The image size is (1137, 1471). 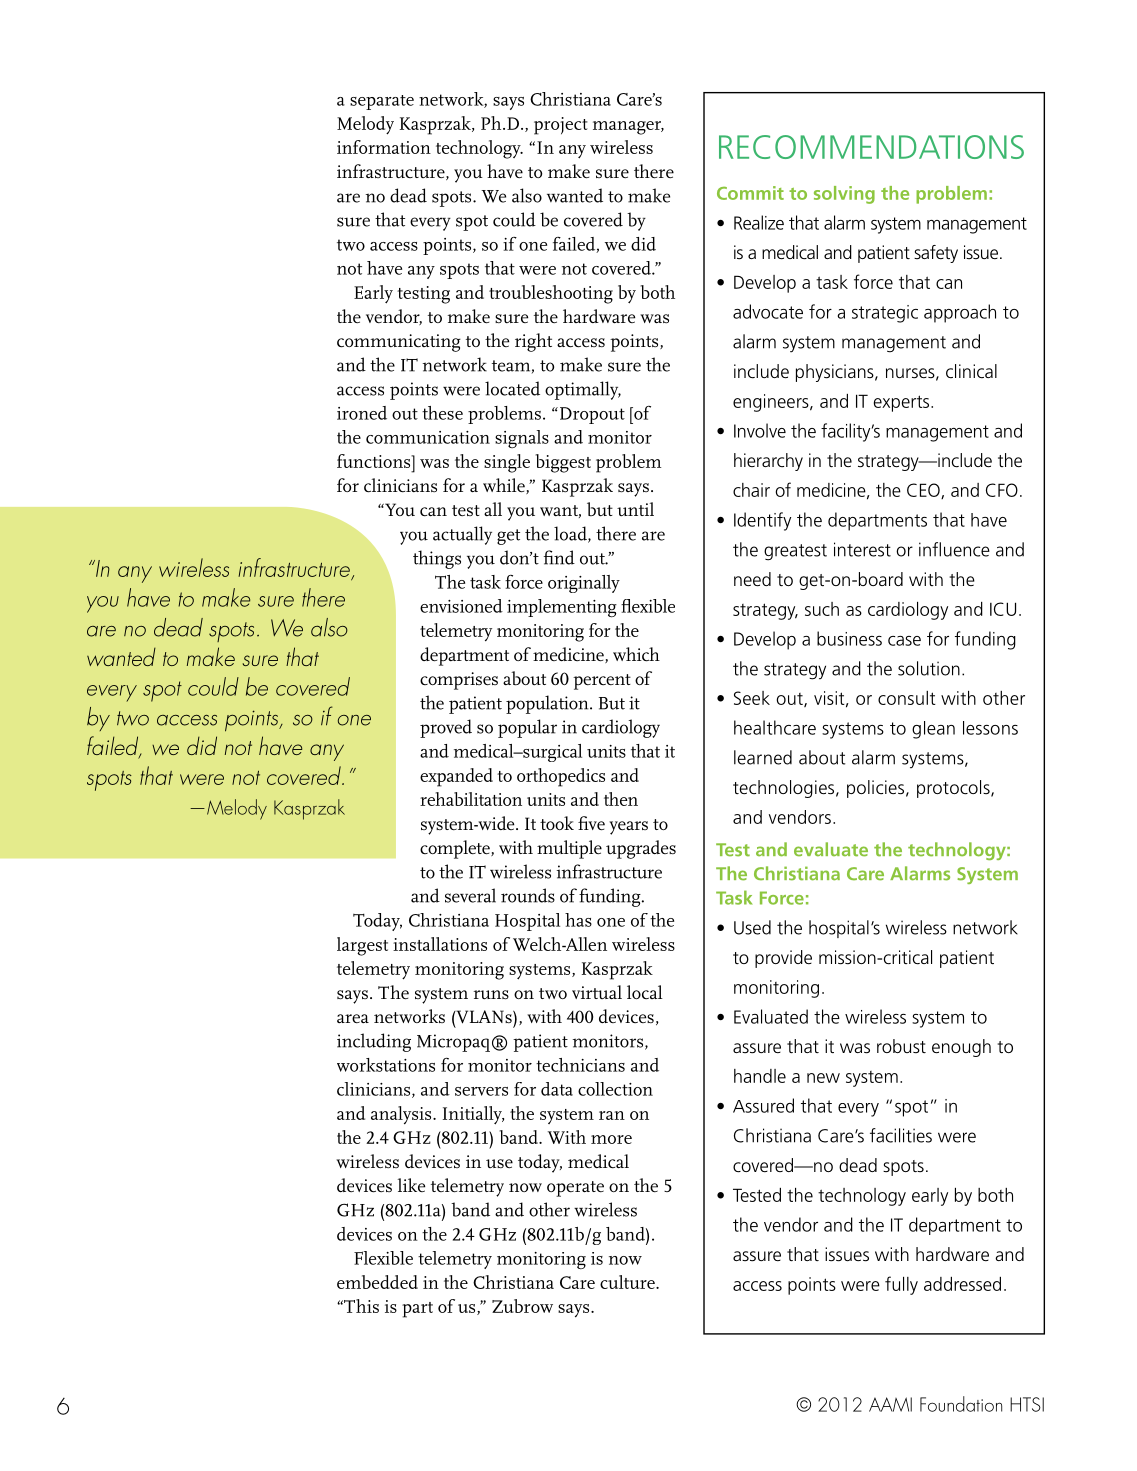 I want to click on until, so click(x=635, y=509).
